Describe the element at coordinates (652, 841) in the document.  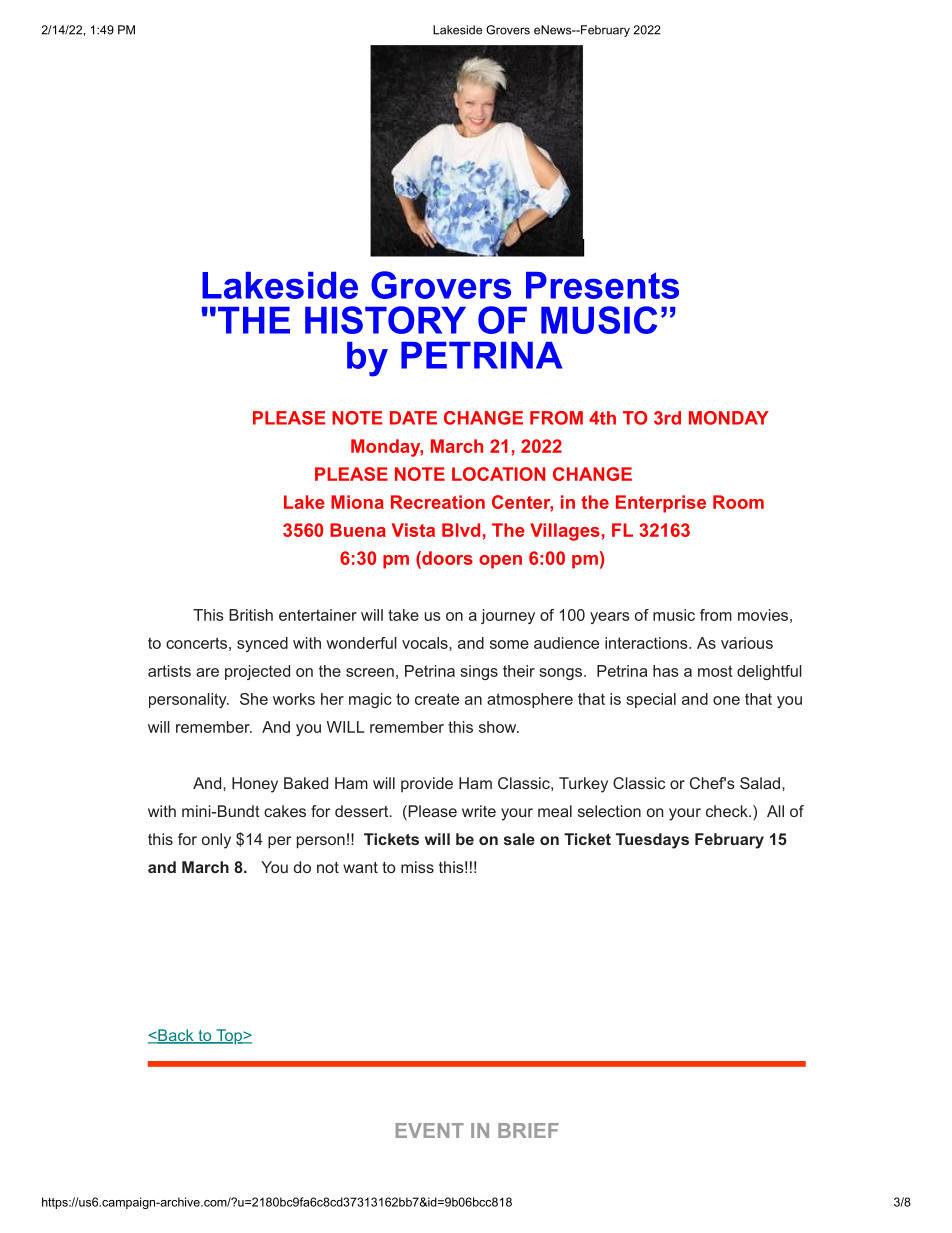
I see `Tuesdays` at that location.
